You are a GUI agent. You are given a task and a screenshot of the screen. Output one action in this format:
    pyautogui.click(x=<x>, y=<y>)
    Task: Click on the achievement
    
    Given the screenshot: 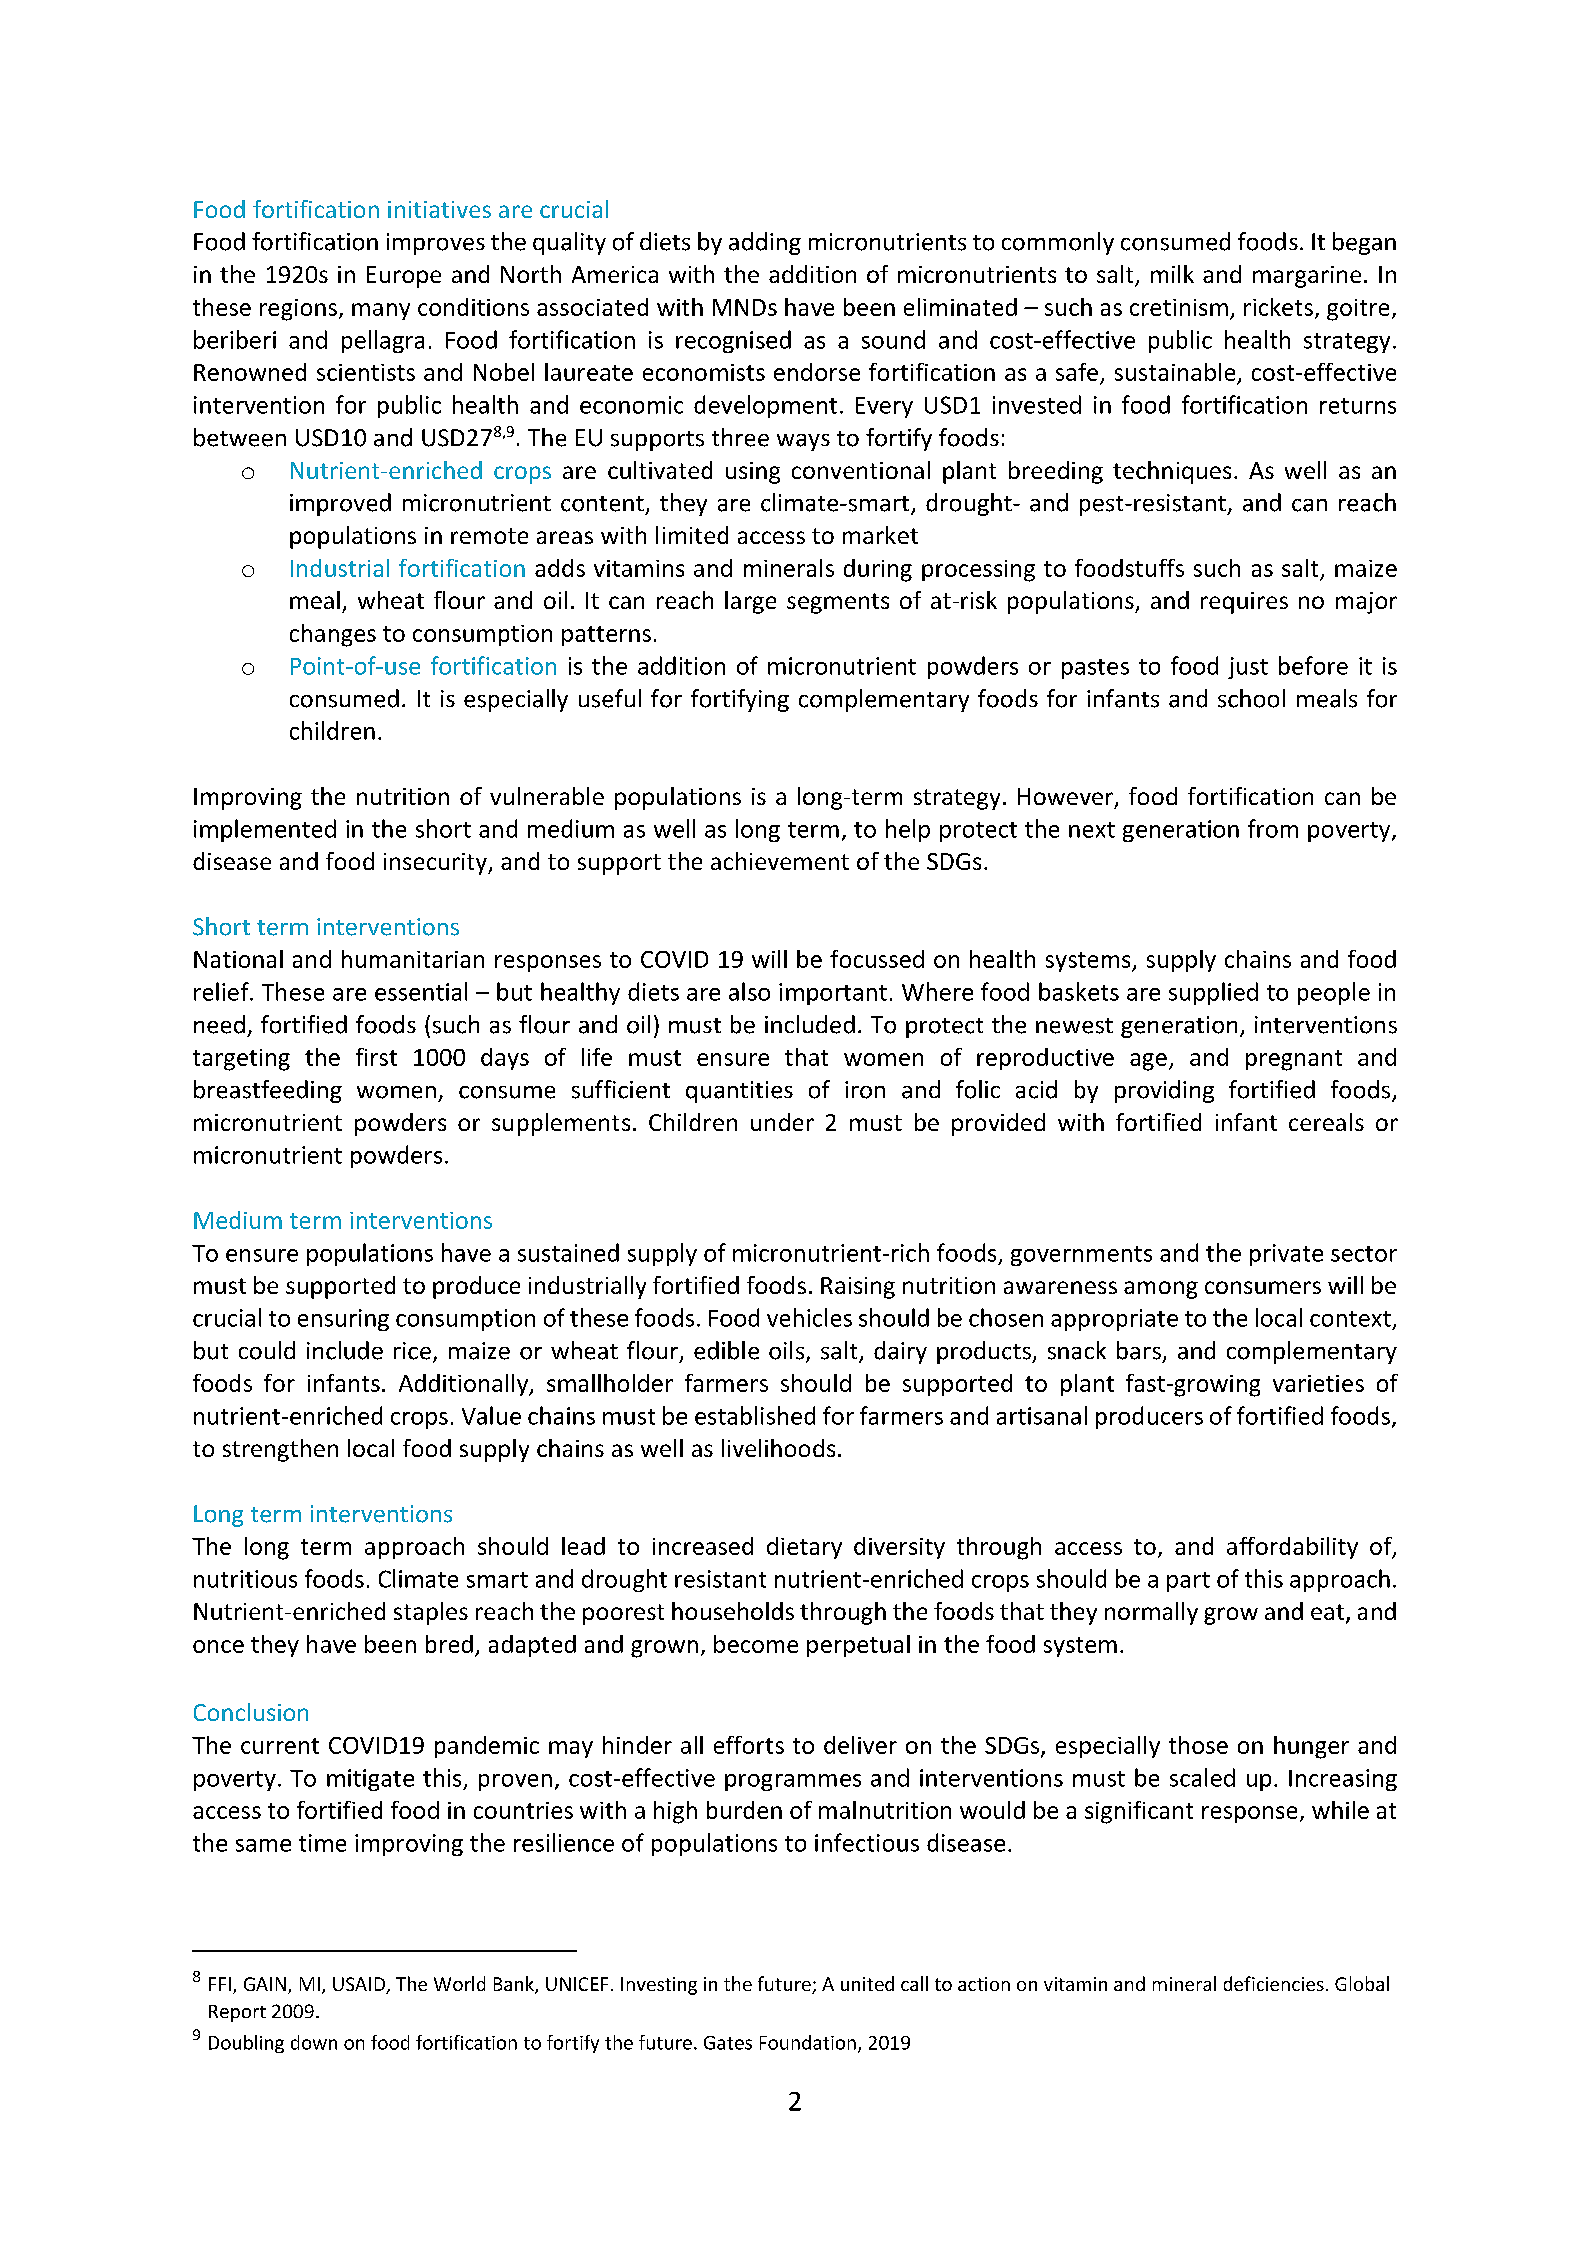 What is the action you would take?
    pyautogui.click(x=780, y=861)
